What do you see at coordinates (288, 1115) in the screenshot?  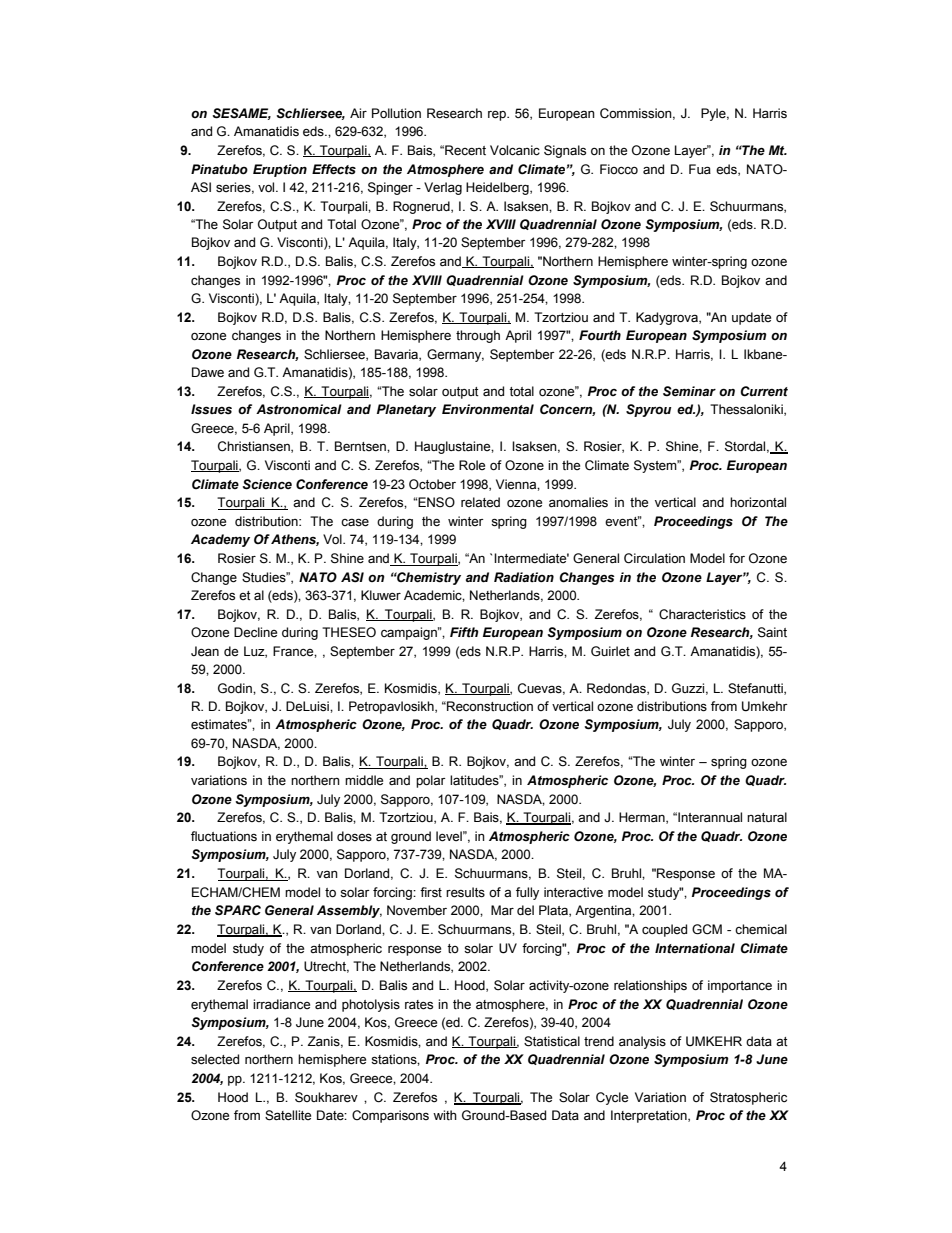 I see `Satellite` at bounding box center [288, 1115].
